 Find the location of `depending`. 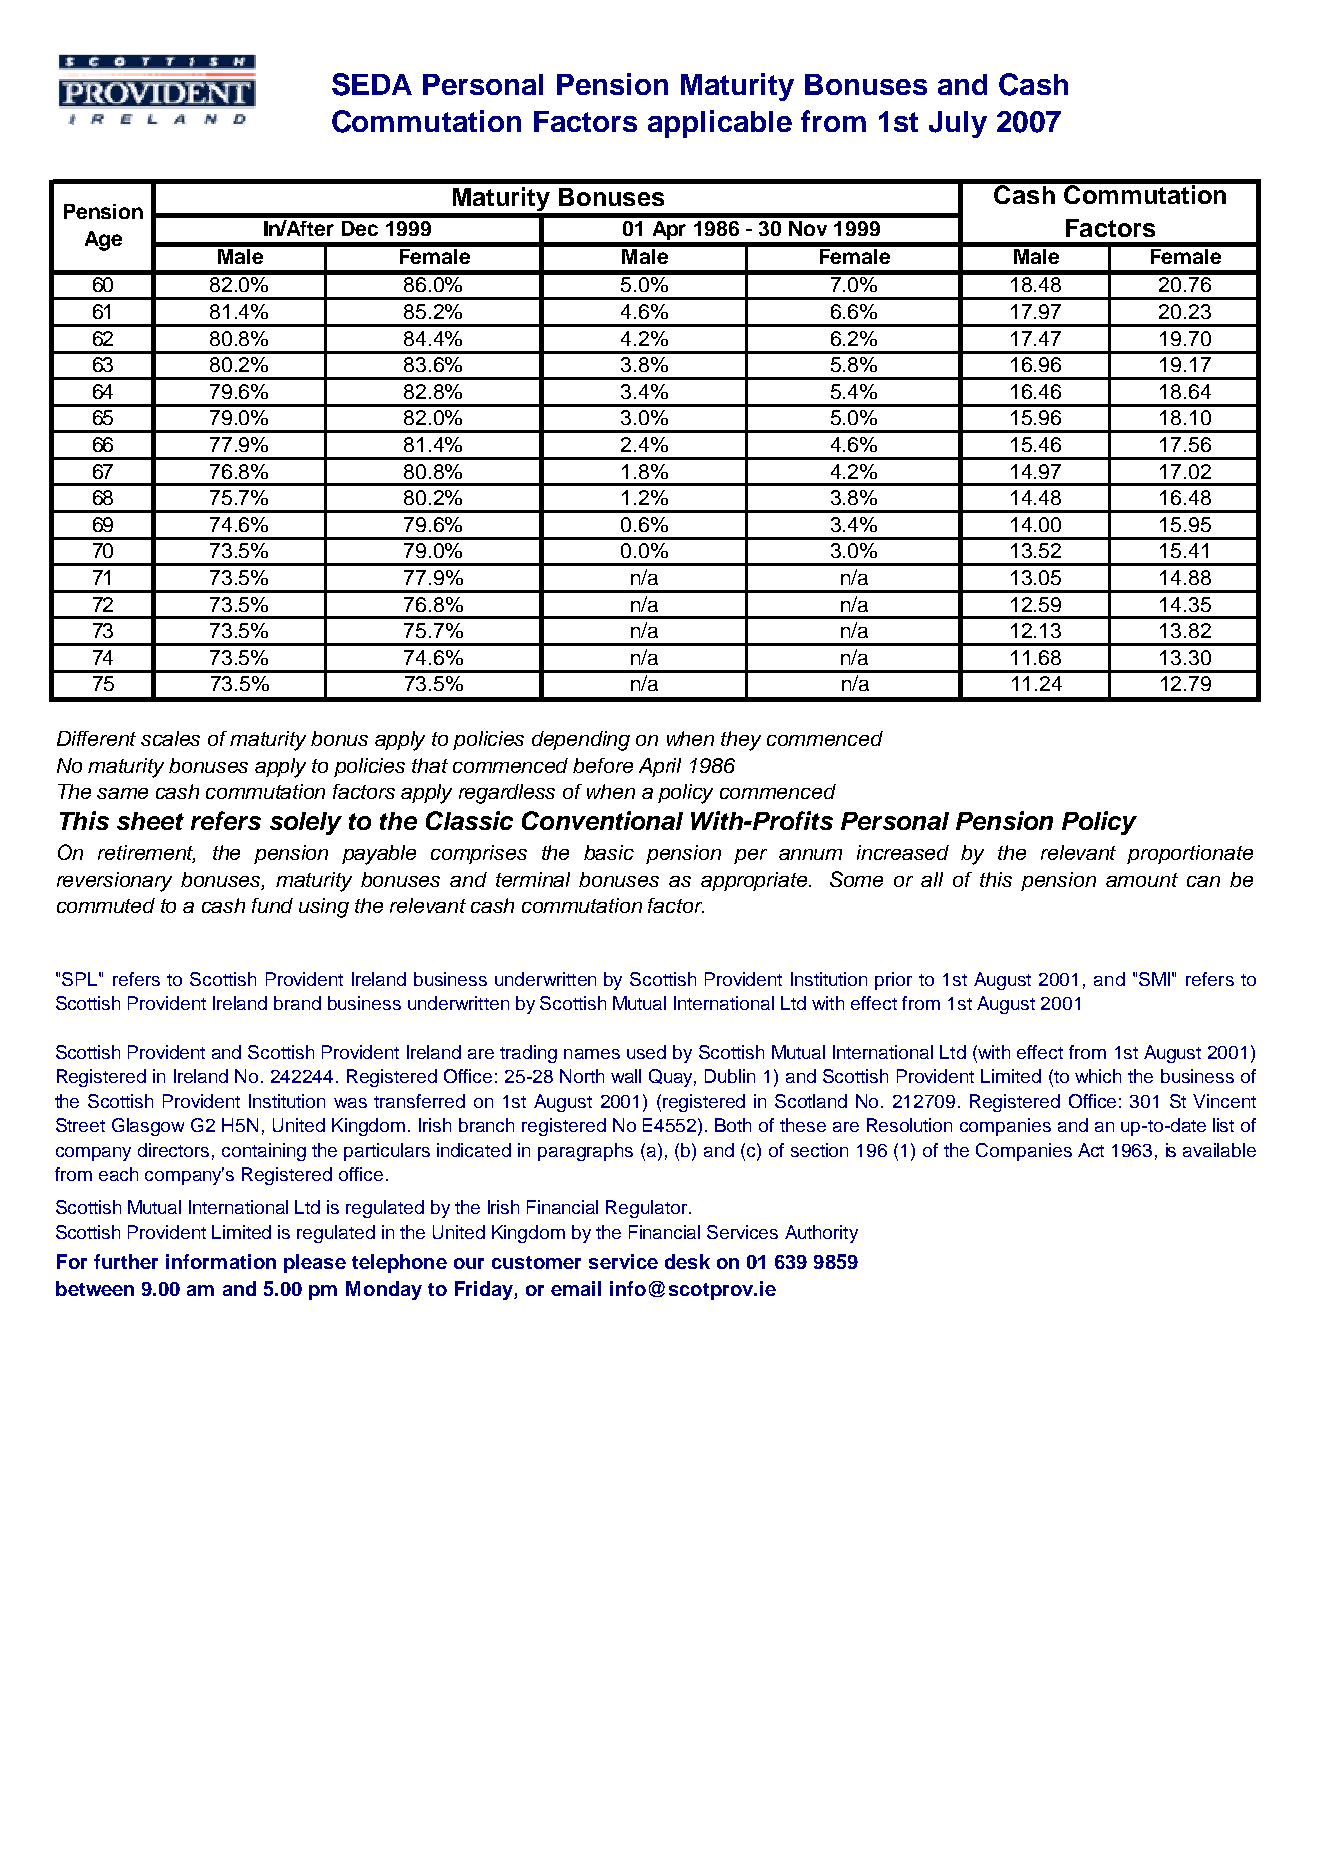

depending is located at coordinates (581, 741).
